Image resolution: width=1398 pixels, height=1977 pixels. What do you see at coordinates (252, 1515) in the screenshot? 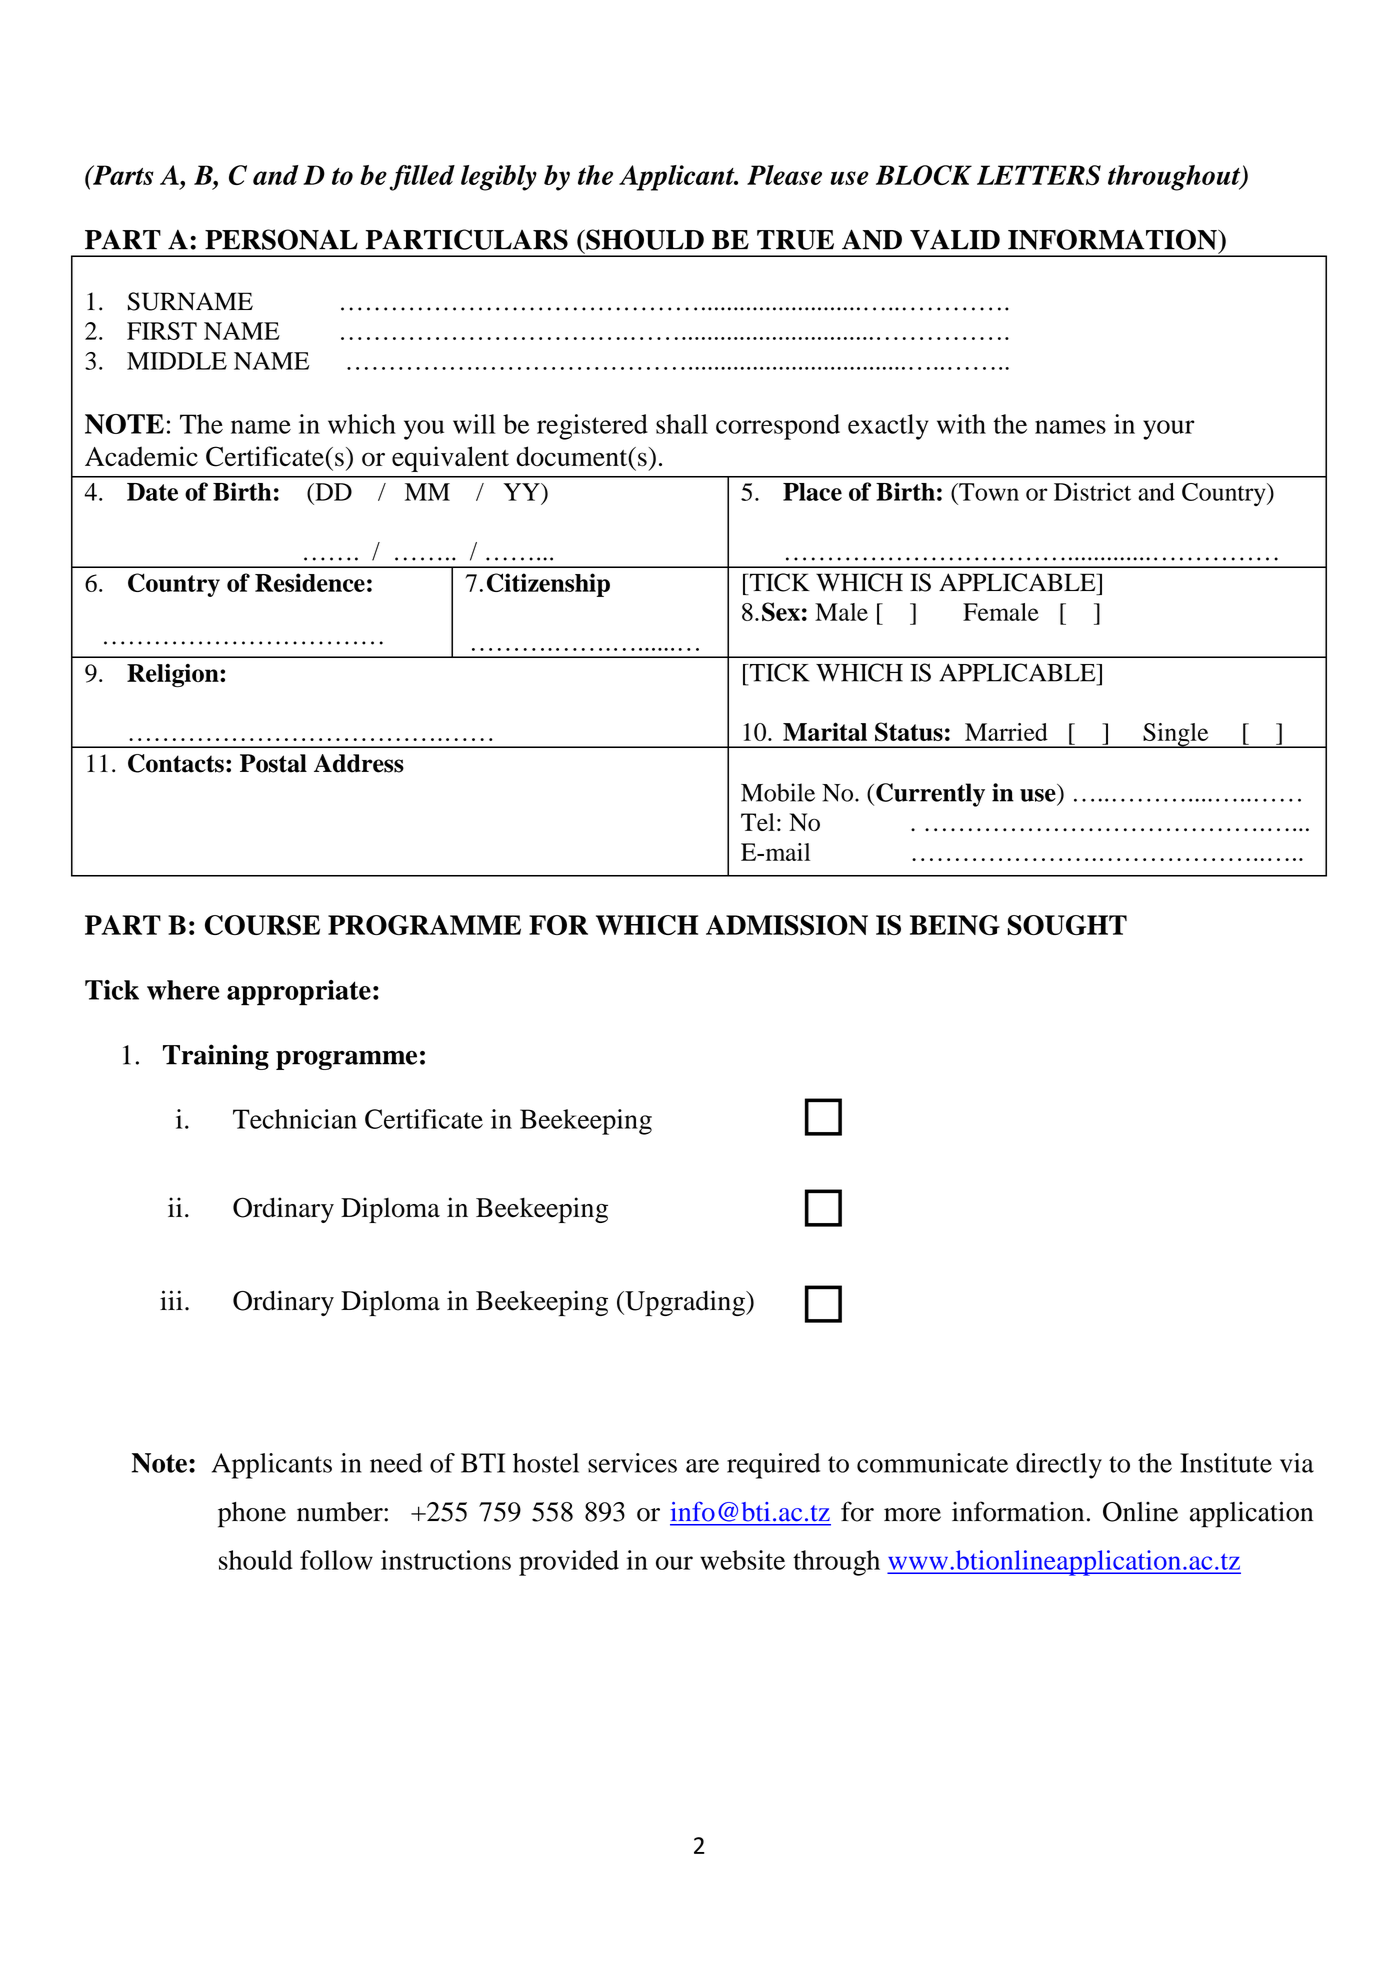
I see `phone` at bounding box center [252, 1515].
